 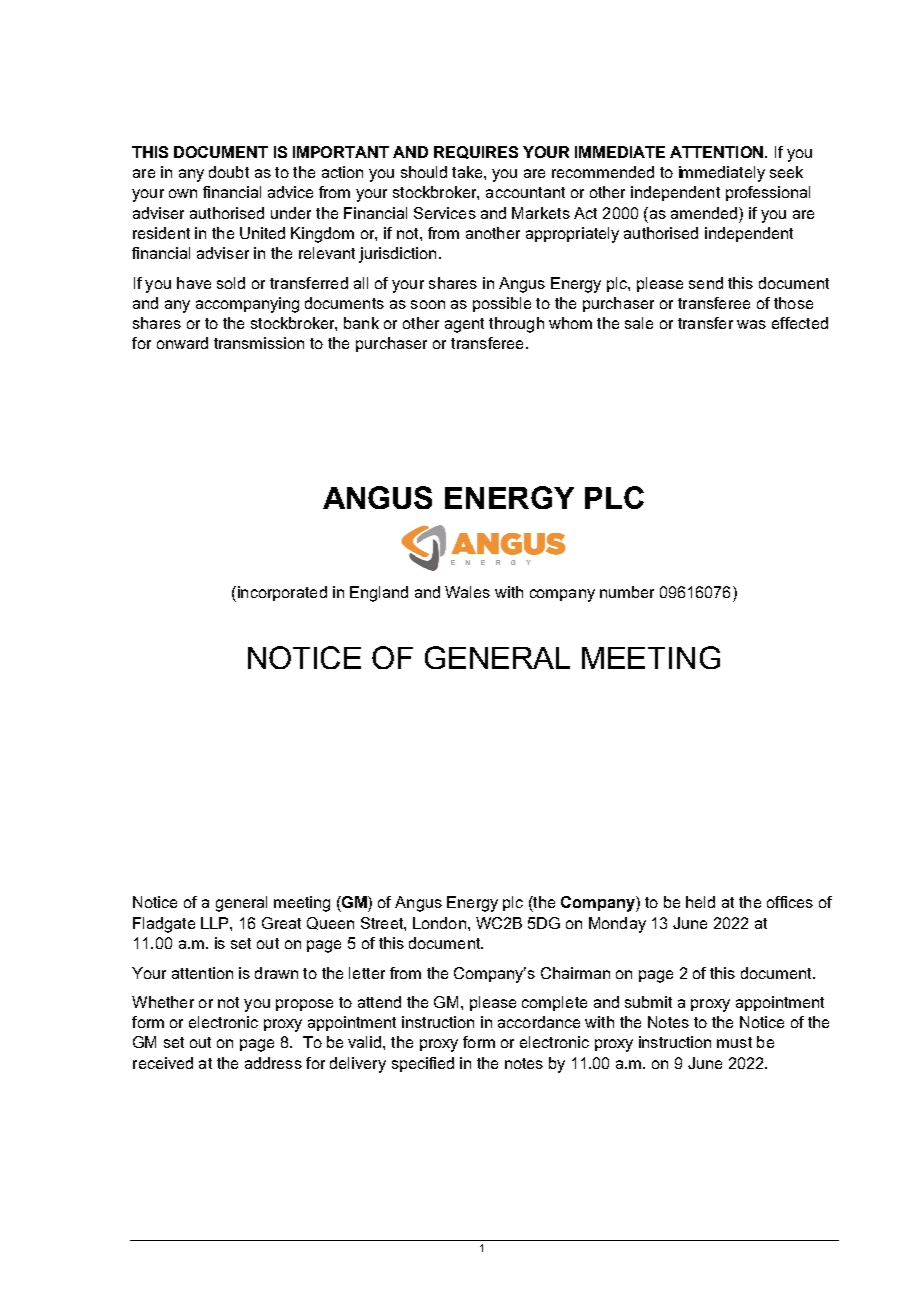 What do you see at coordinates (229, 172) in the screenshot?
I see `doubt` at bounding box center [229, 172].
